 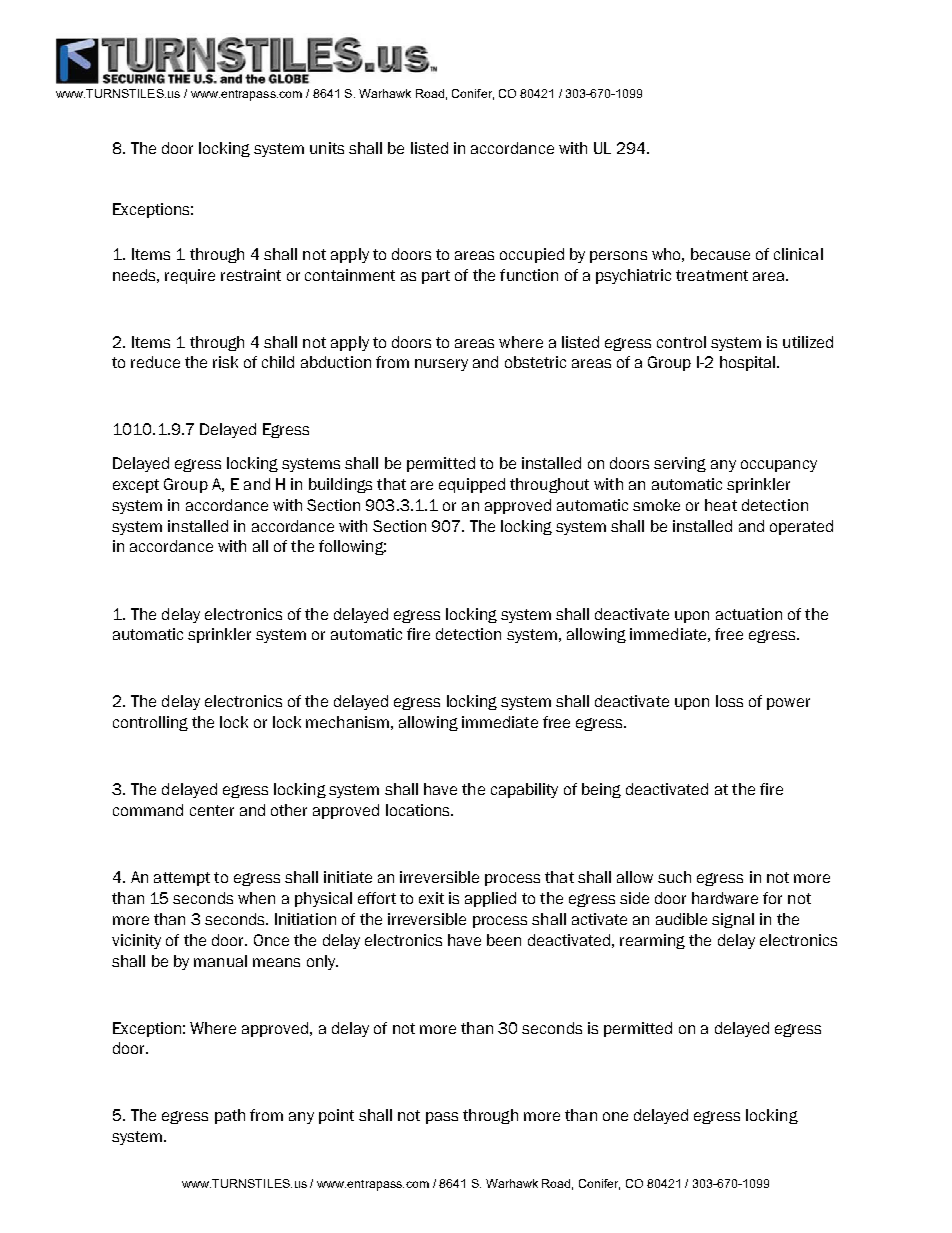 What do you see at coordinates (524, 790) in the screenshot?
I see `capability` at bounding box center [524, 790].
